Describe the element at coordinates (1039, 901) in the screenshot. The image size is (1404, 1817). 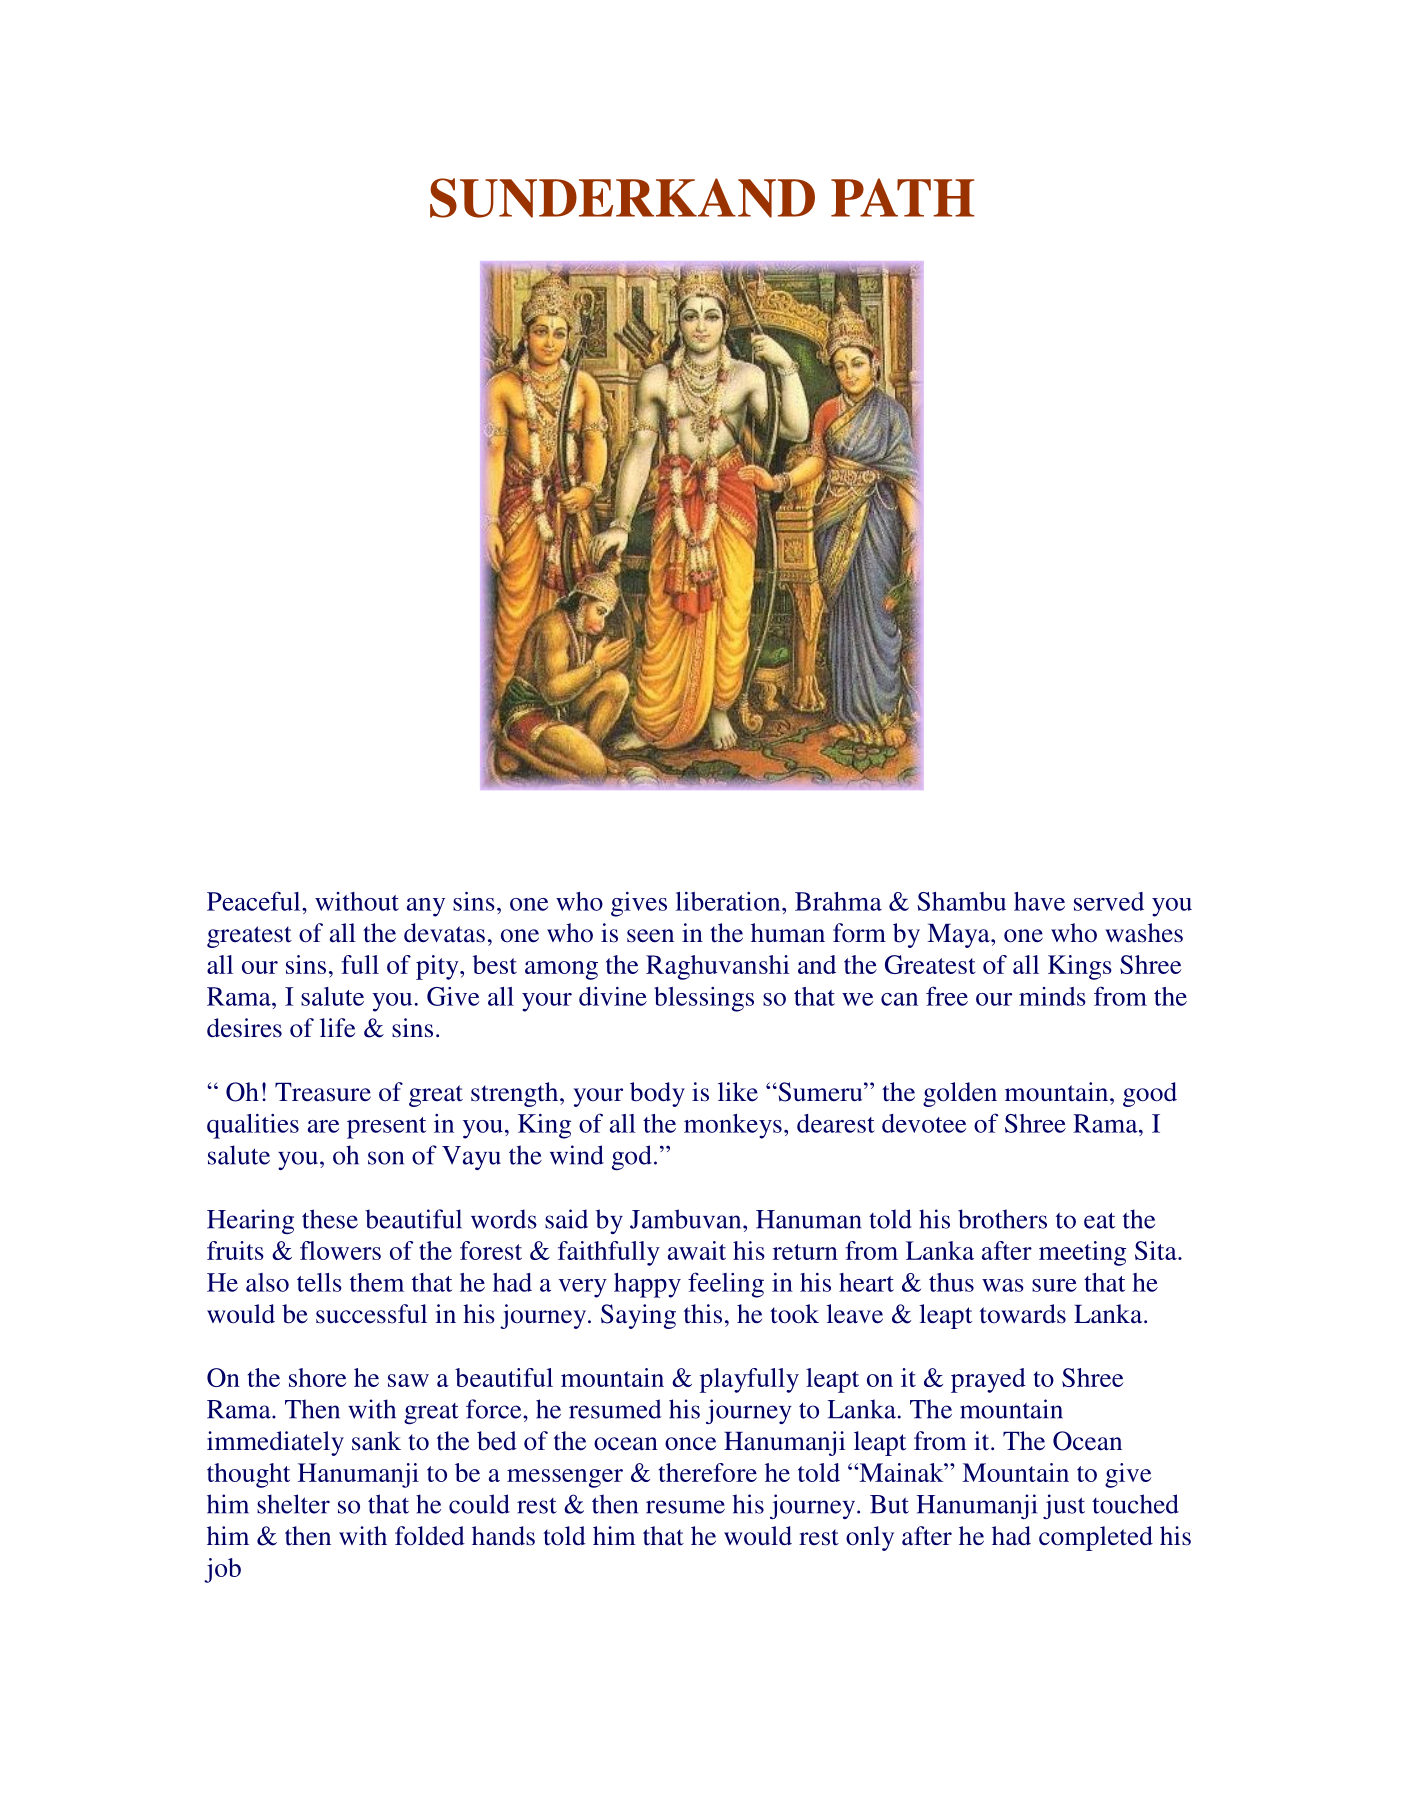
I see `have` at that location.
